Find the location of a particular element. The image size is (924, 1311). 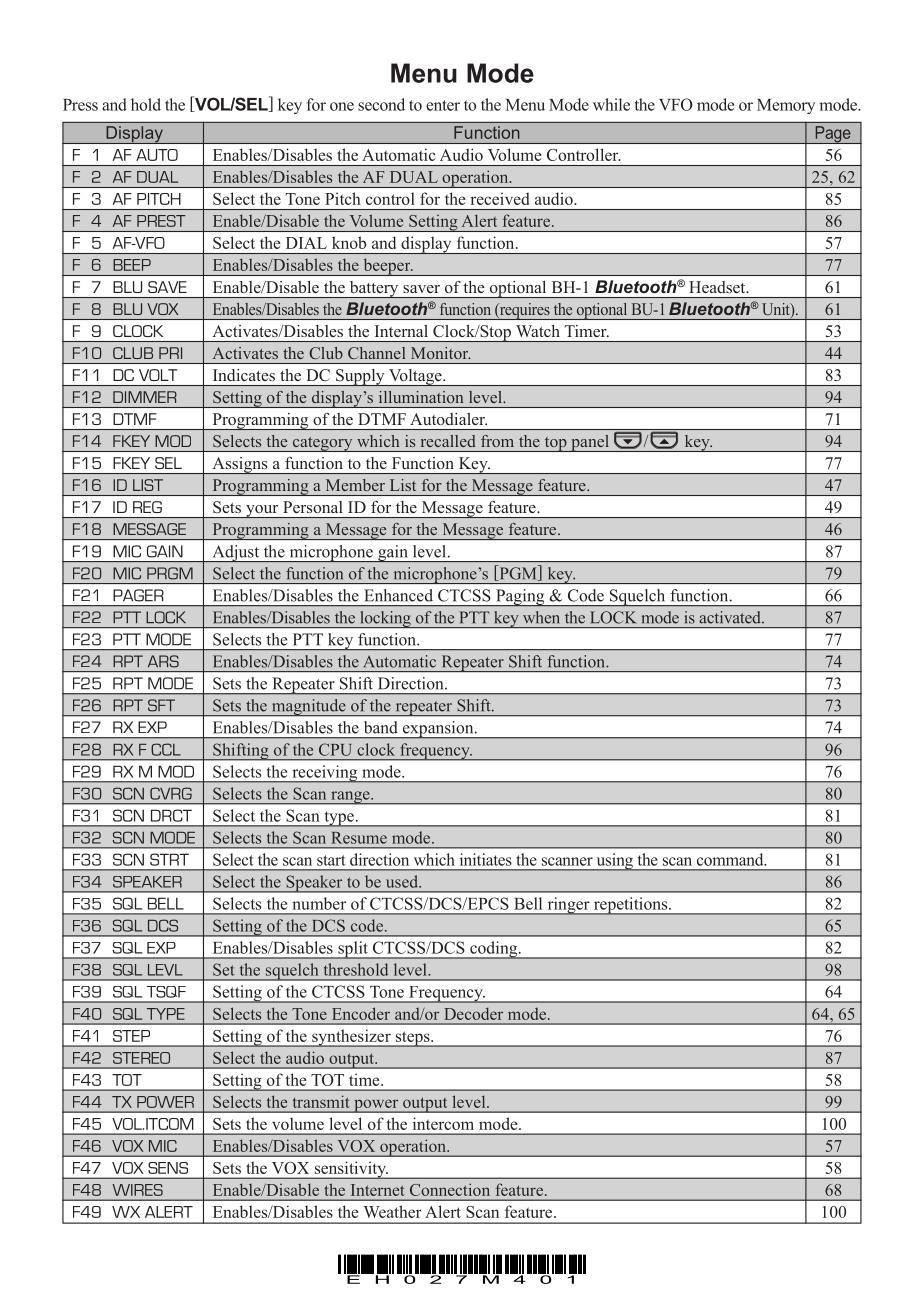

panel is located at coordinates (590, 443).
